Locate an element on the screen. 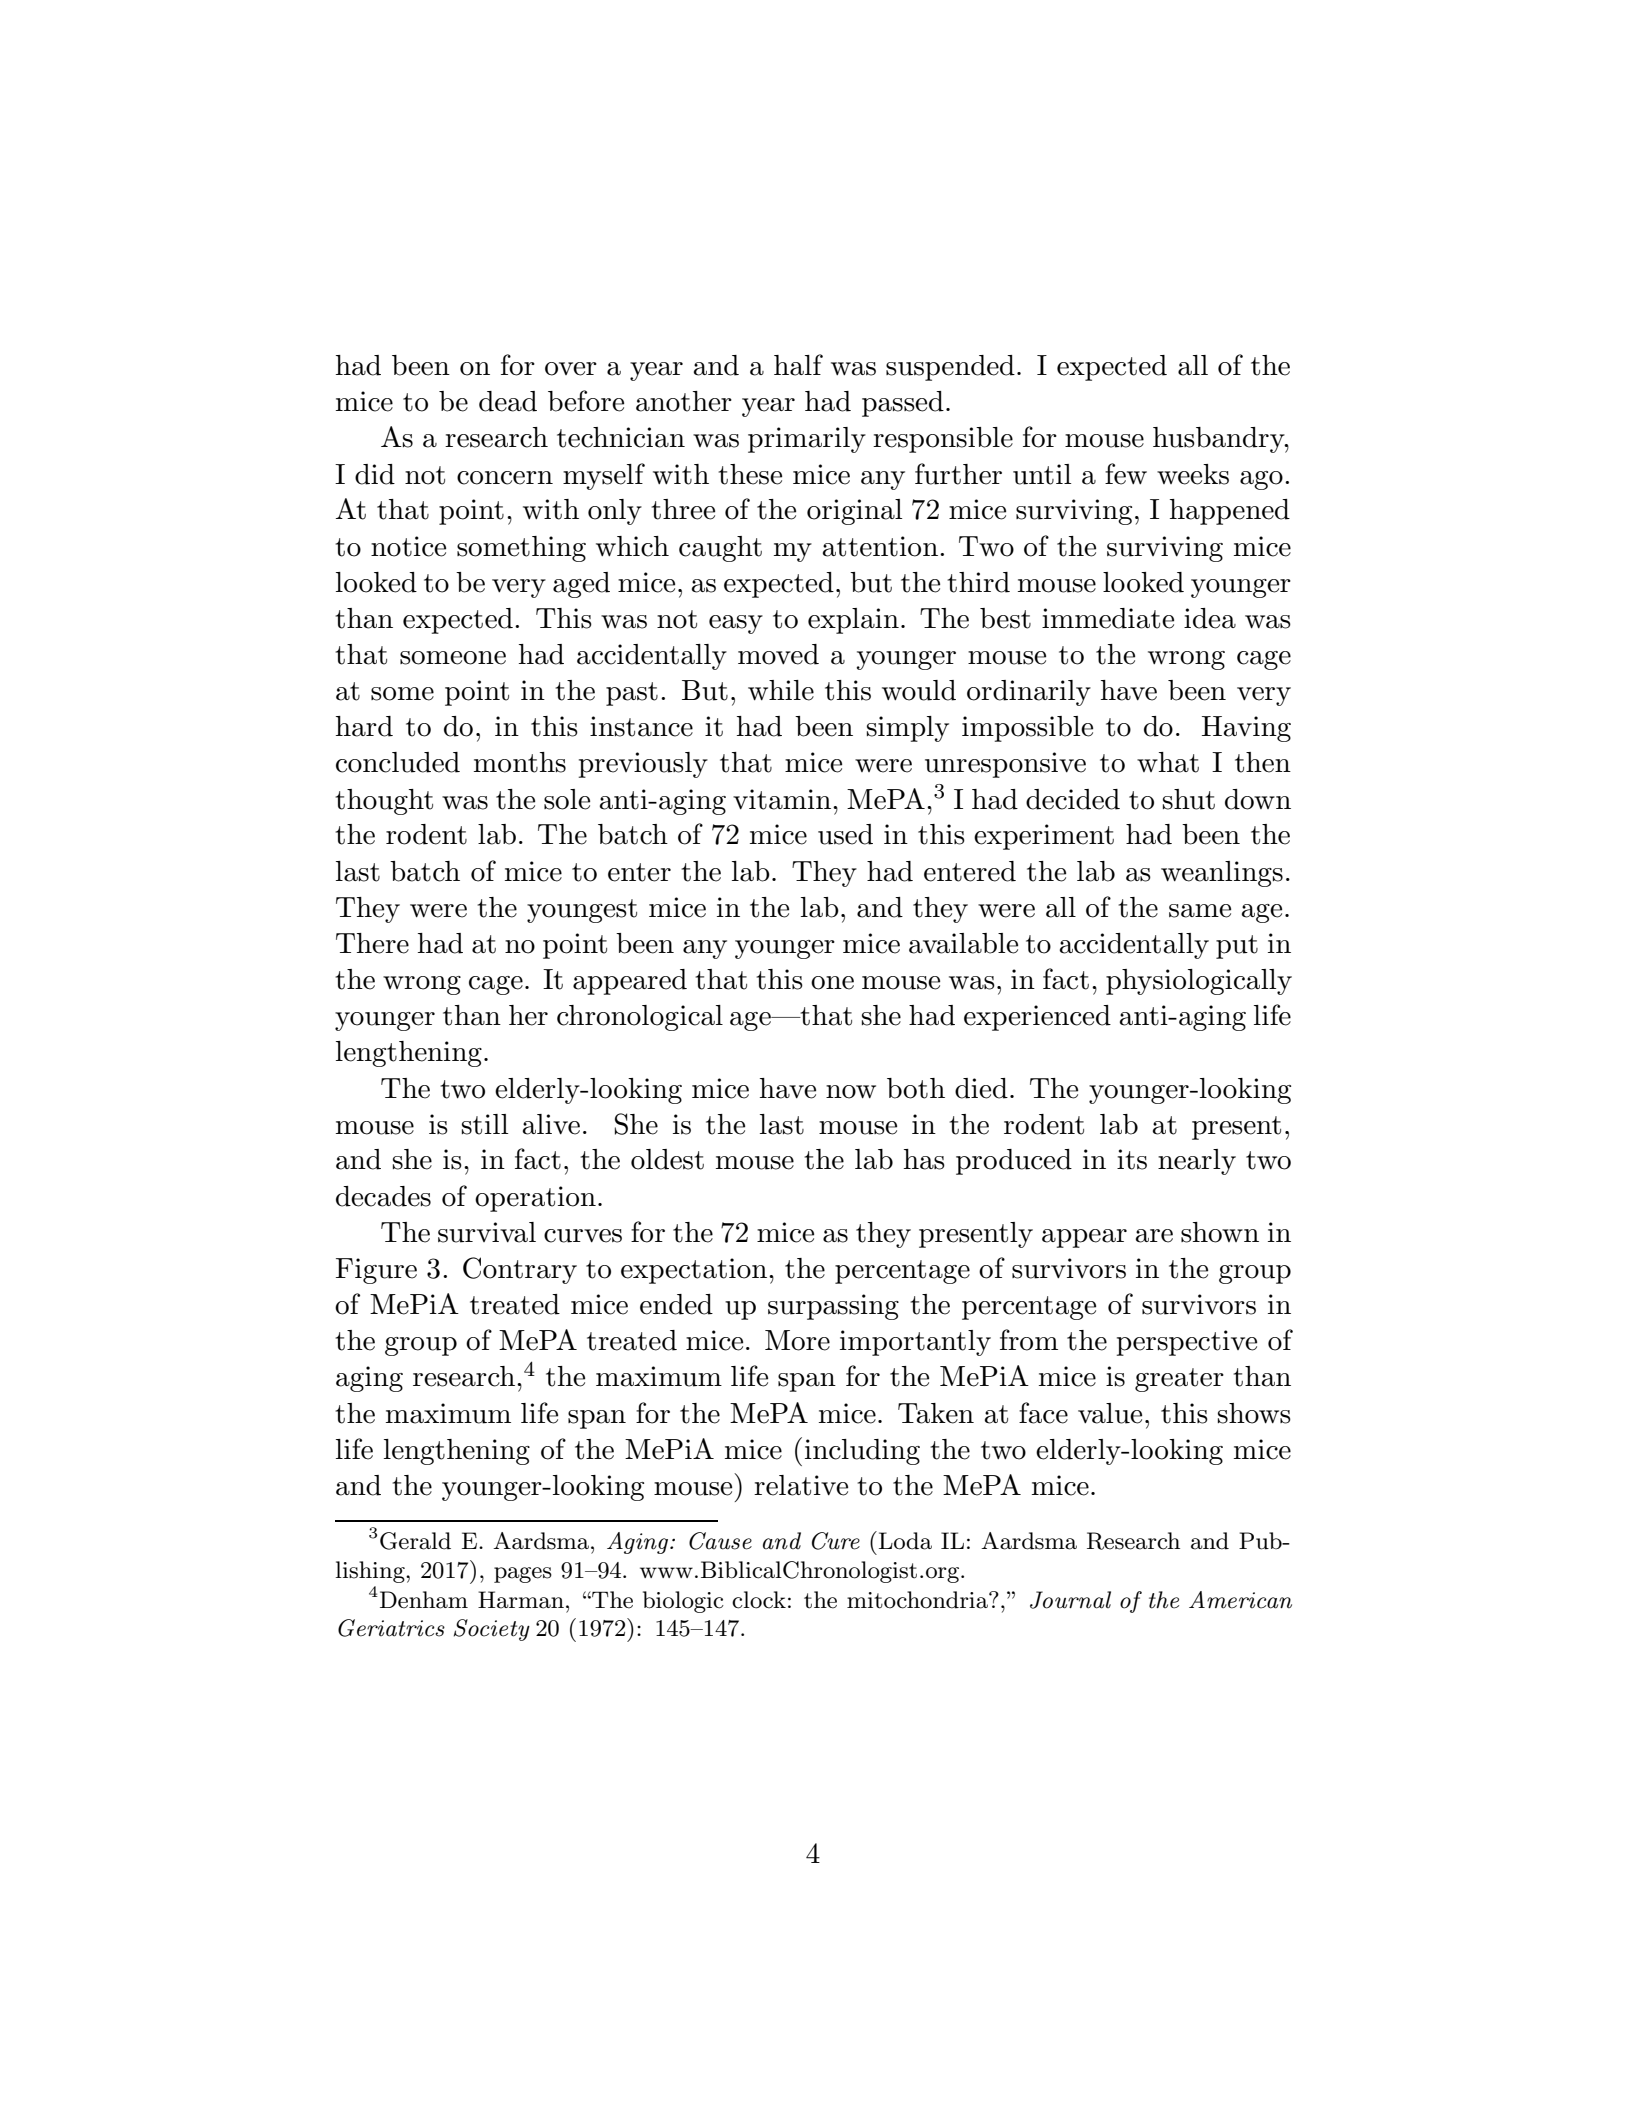 This screenshot has height=2111, width=1631. survival is located at coordinates (487, 1232).
